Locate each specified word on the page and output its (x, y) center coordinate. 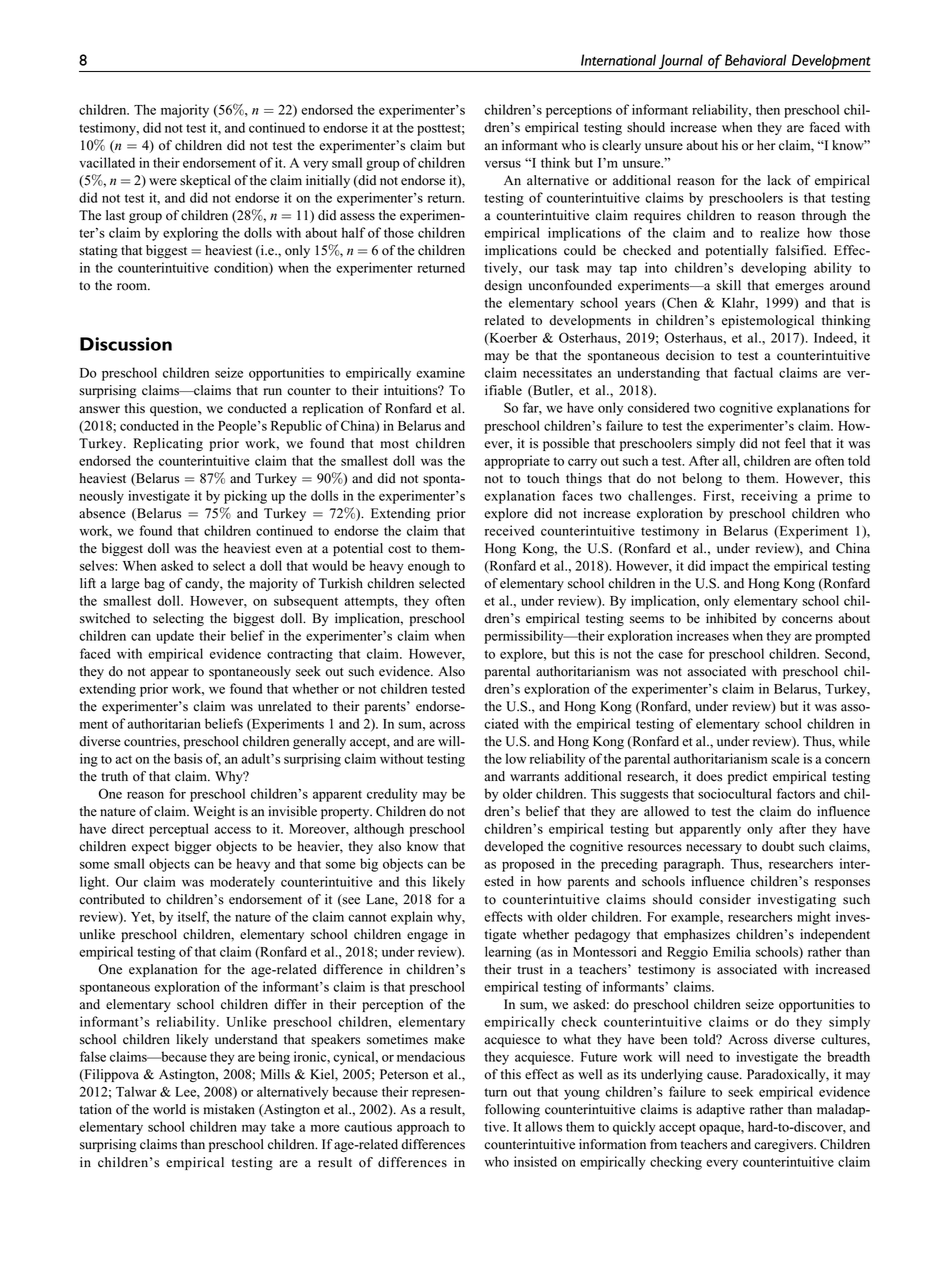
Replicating (168, 444)
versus (503, 164)
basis (188, 758)
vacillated (107, 162)
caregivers (784, 1145)
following (512, 1110)
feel (795, 443)
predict (747, 777)
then (768, 109)
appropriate (517, 462)
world (169, 1109)
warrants (534, 777)
